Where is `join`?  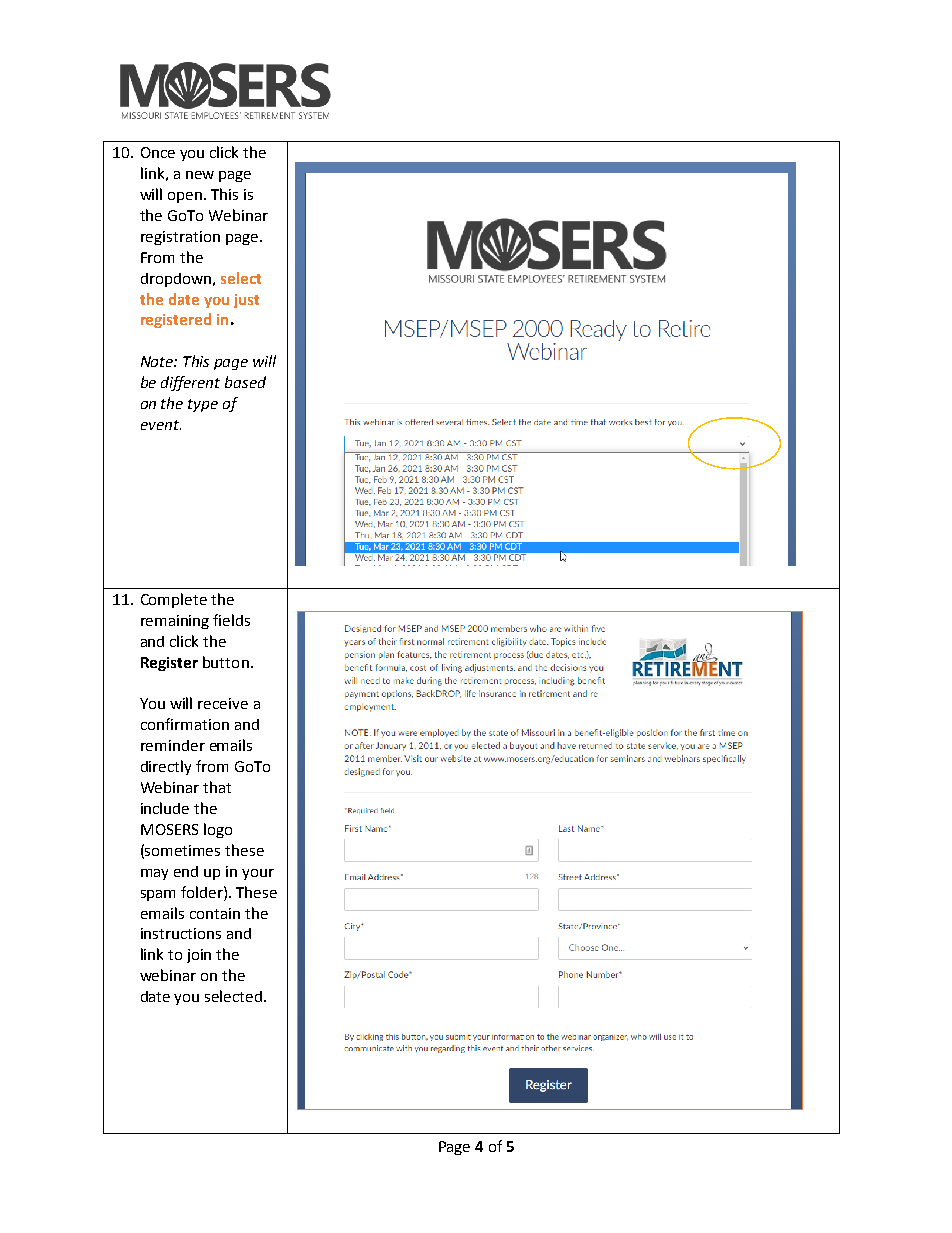
join is located at coordinates (199, 956).
